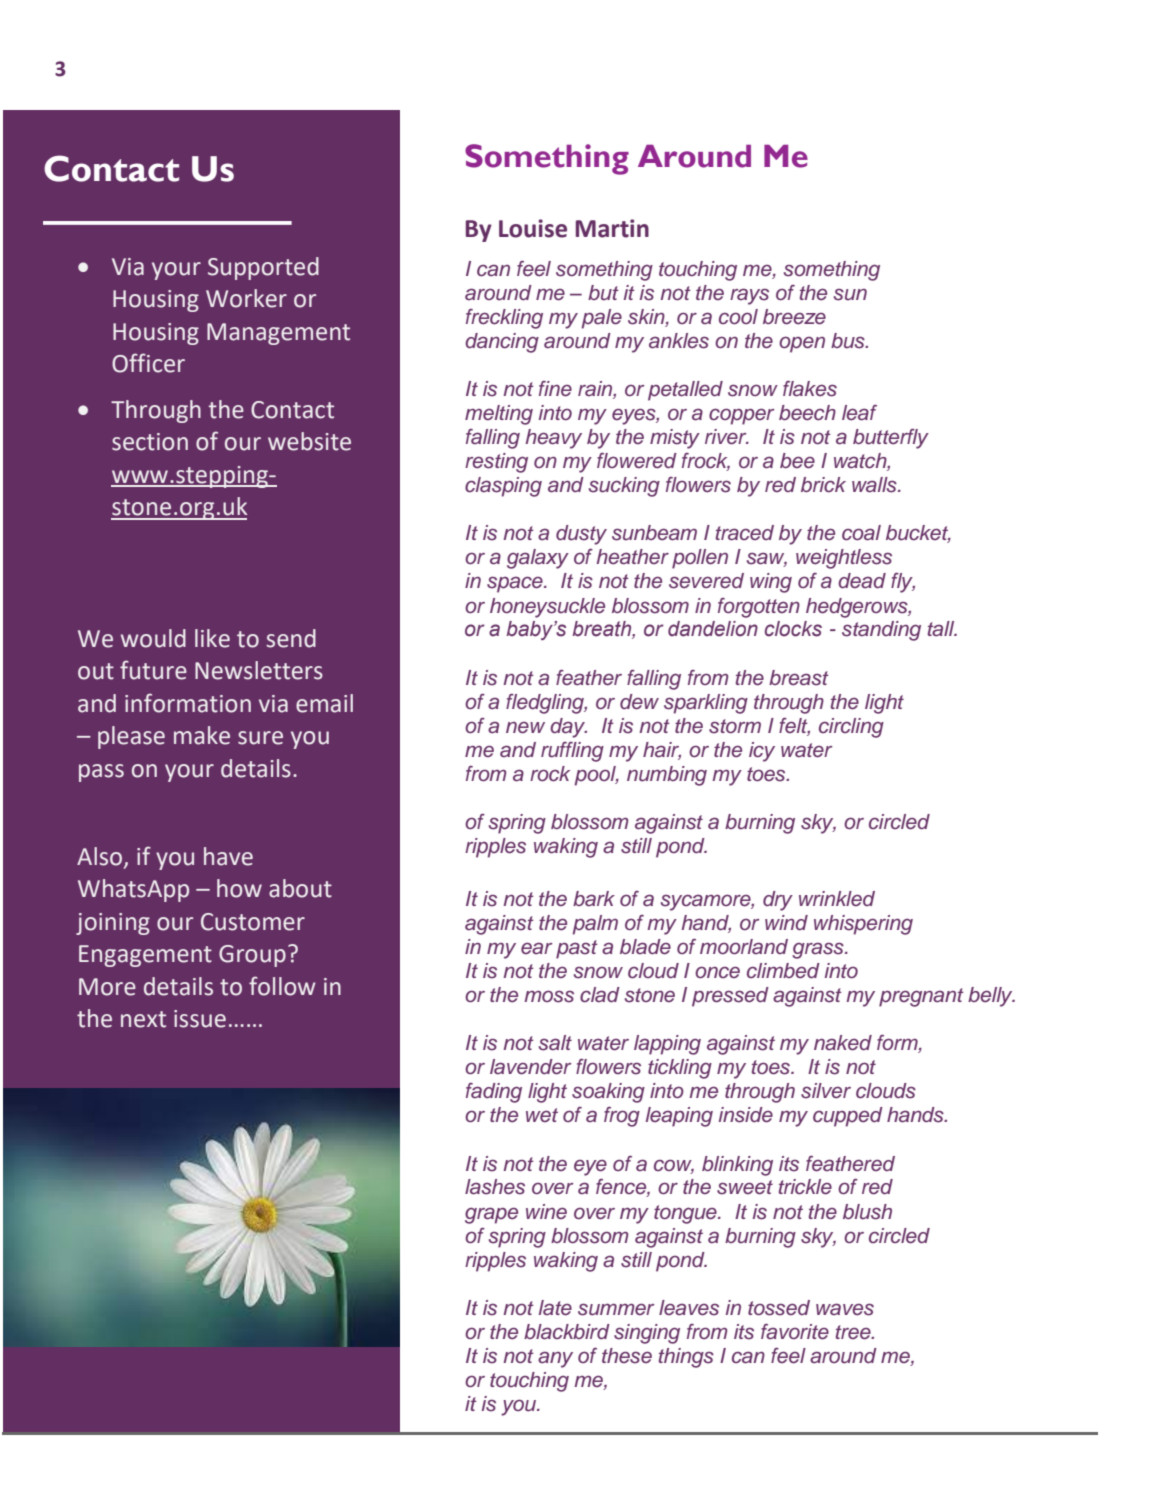 This screenshot has width=1163, height=1506. I want to click on circling, so click(851, 728).
